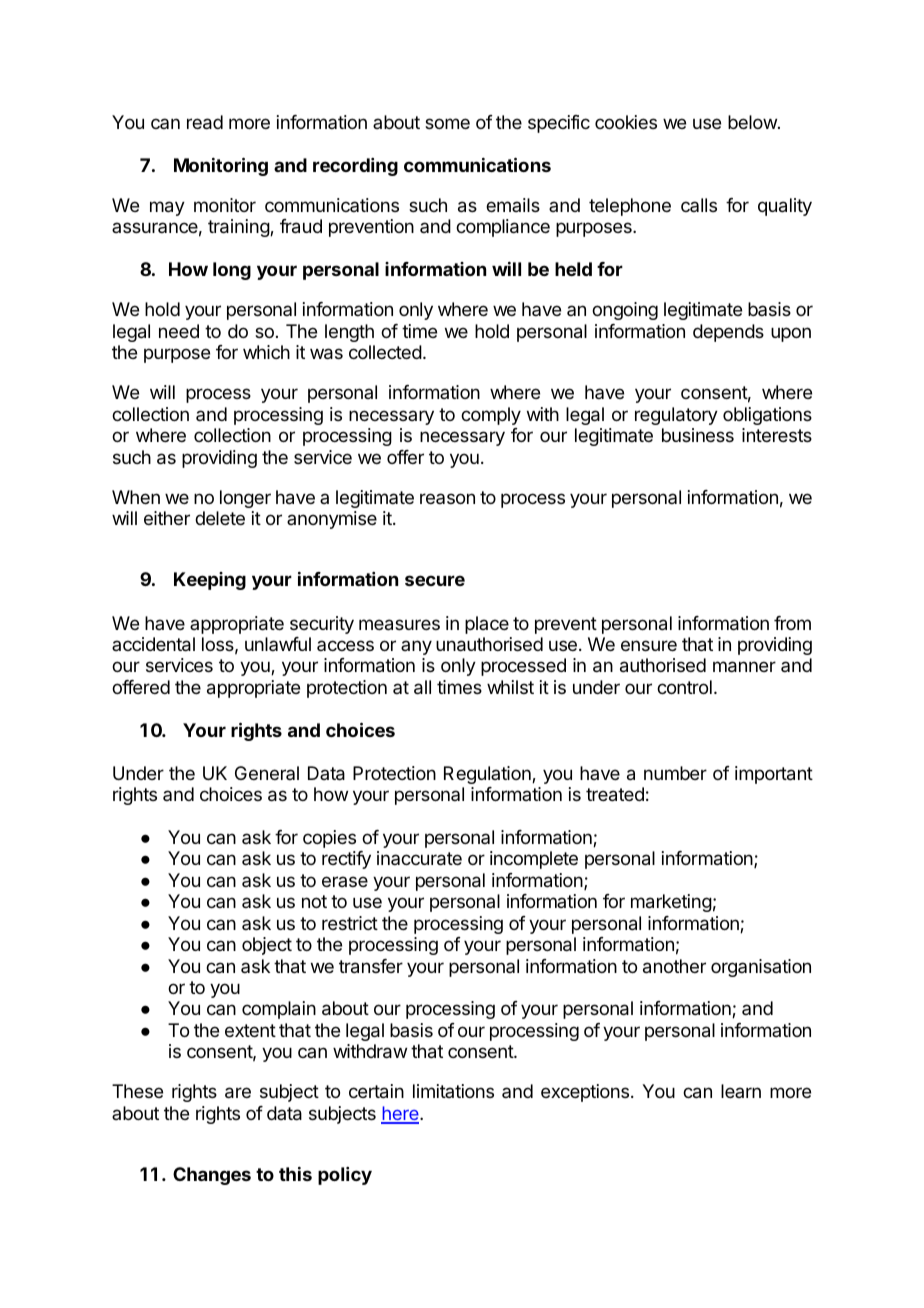  Describe the element at coordinates (676, 416) in the screenshot. I see `regulatory` at that location.
